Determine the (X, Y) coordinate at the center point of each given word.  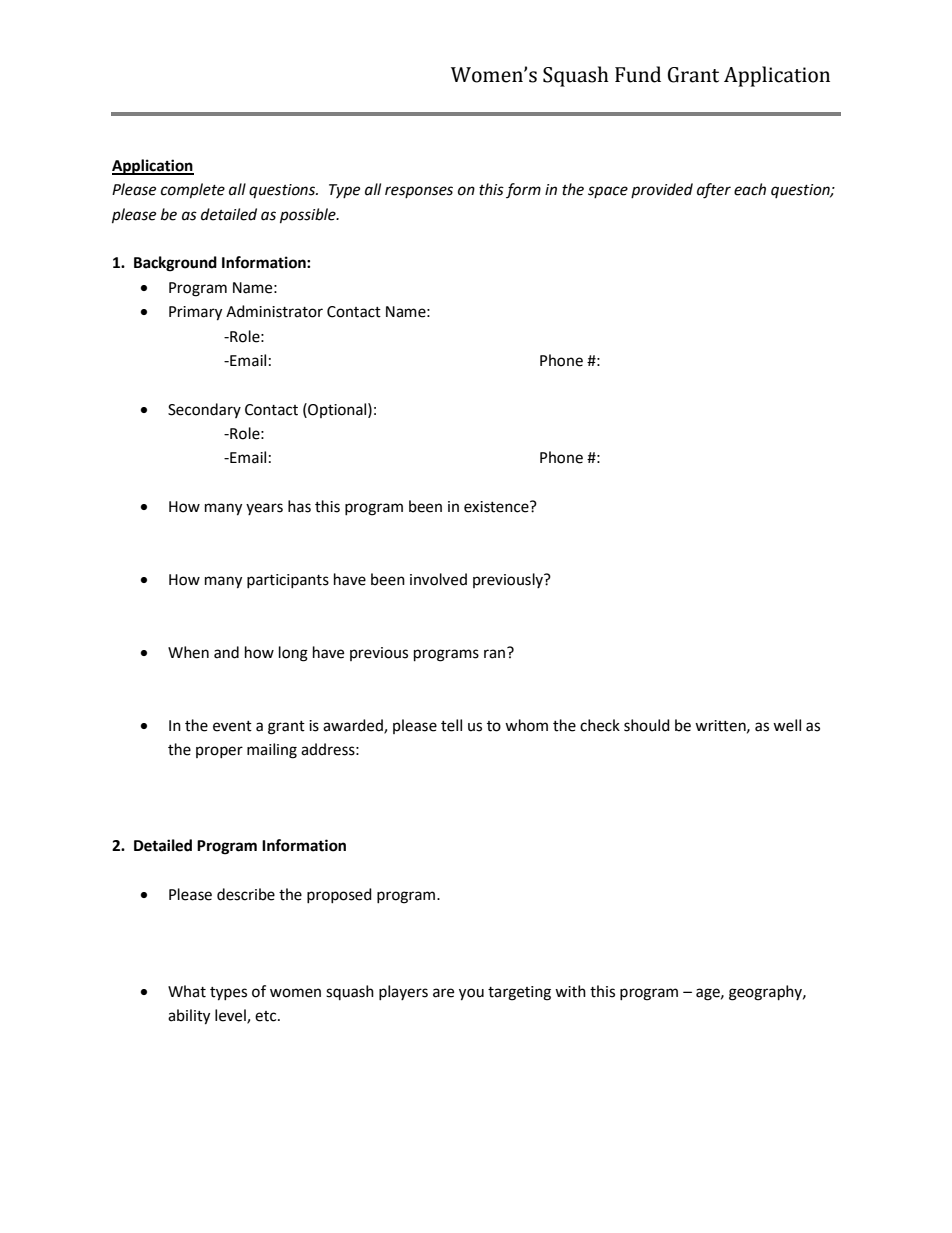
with (570, 991)
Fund (638, 74)
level (231, 1016)
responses (419, 192)
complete (193, 191)
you (471, 994)
